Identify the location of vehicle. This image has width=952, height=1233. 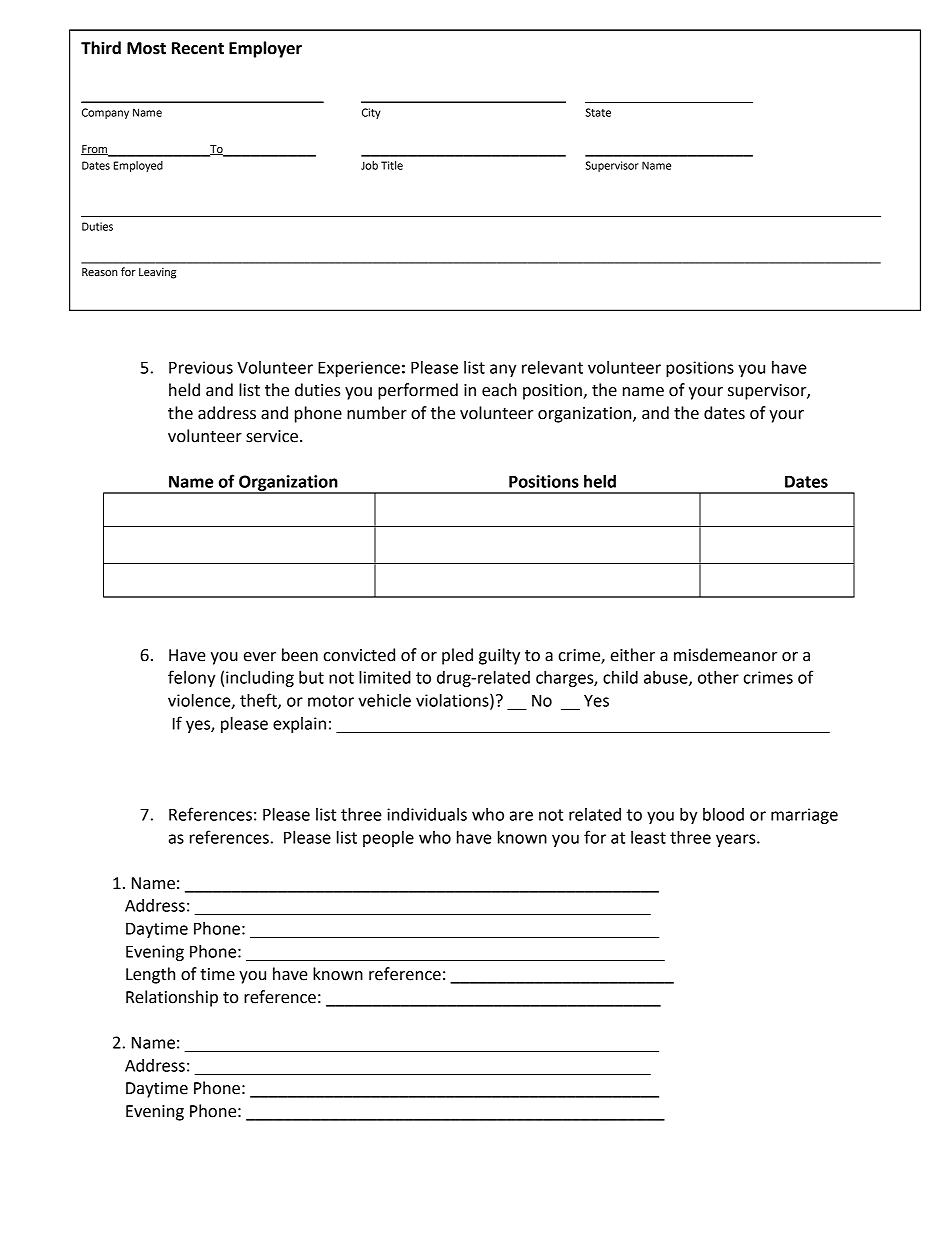
(384, 700).
